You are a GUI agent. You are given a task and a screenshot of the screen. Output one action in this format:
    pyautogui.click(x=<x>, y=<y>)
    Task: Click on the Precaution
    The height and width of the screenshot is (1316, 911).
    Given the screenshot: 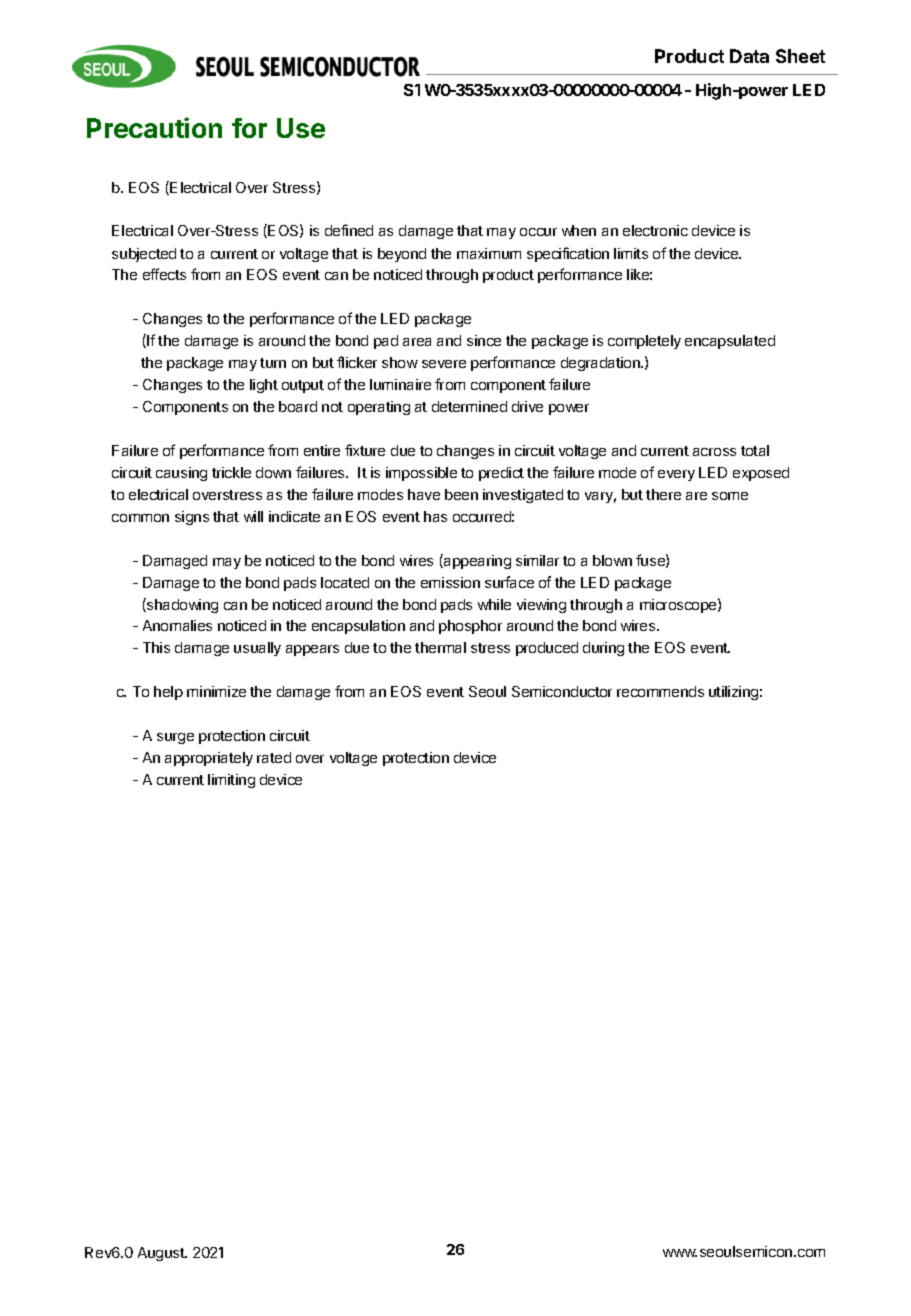 What is the action you would take?
    pyautogui.click(x=154, y=127)
